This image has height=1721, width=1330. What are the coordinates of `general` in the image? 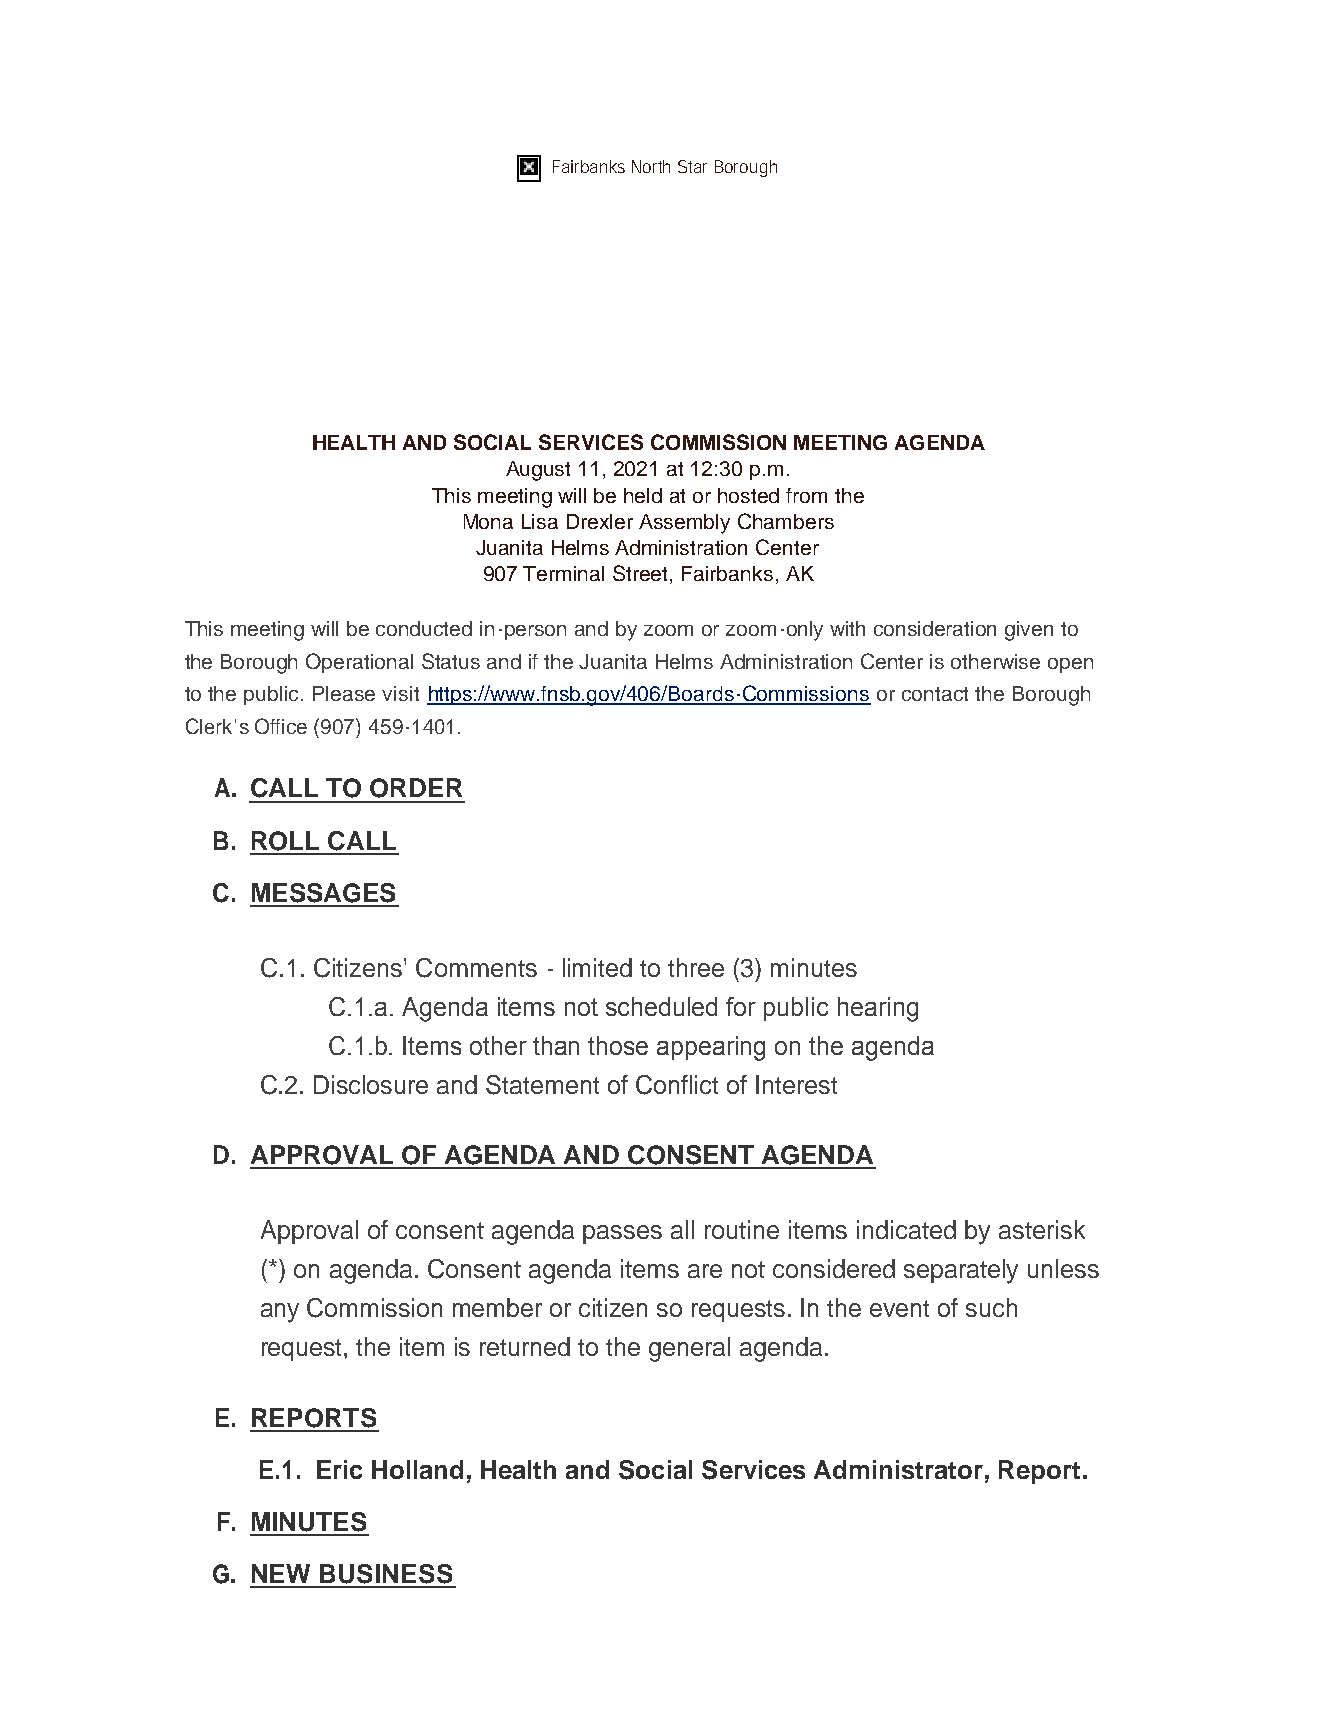 It's located at (689, 1349).
